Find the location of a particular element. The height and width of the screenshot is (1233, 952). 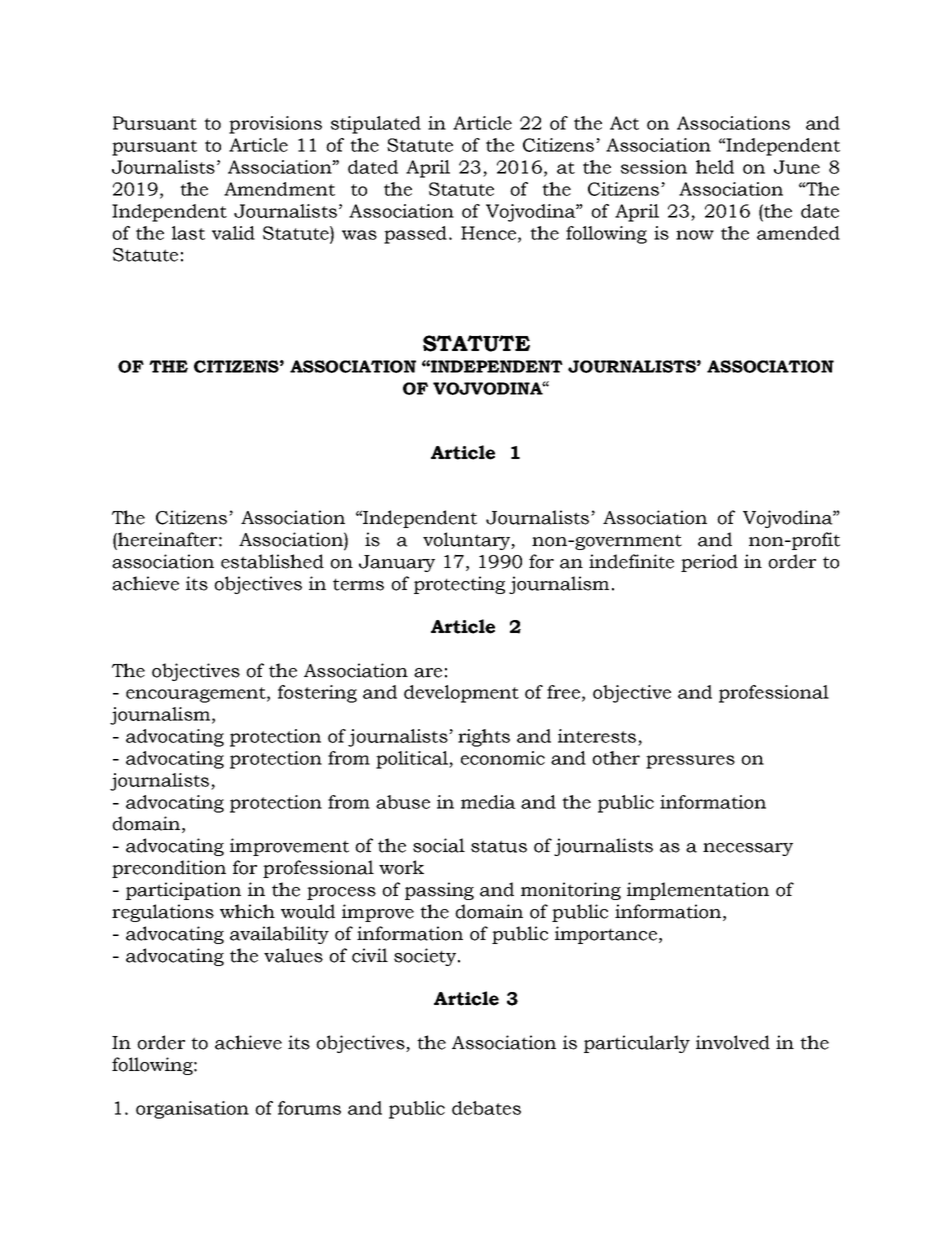

fostering is located at coordinates (317, 694).
